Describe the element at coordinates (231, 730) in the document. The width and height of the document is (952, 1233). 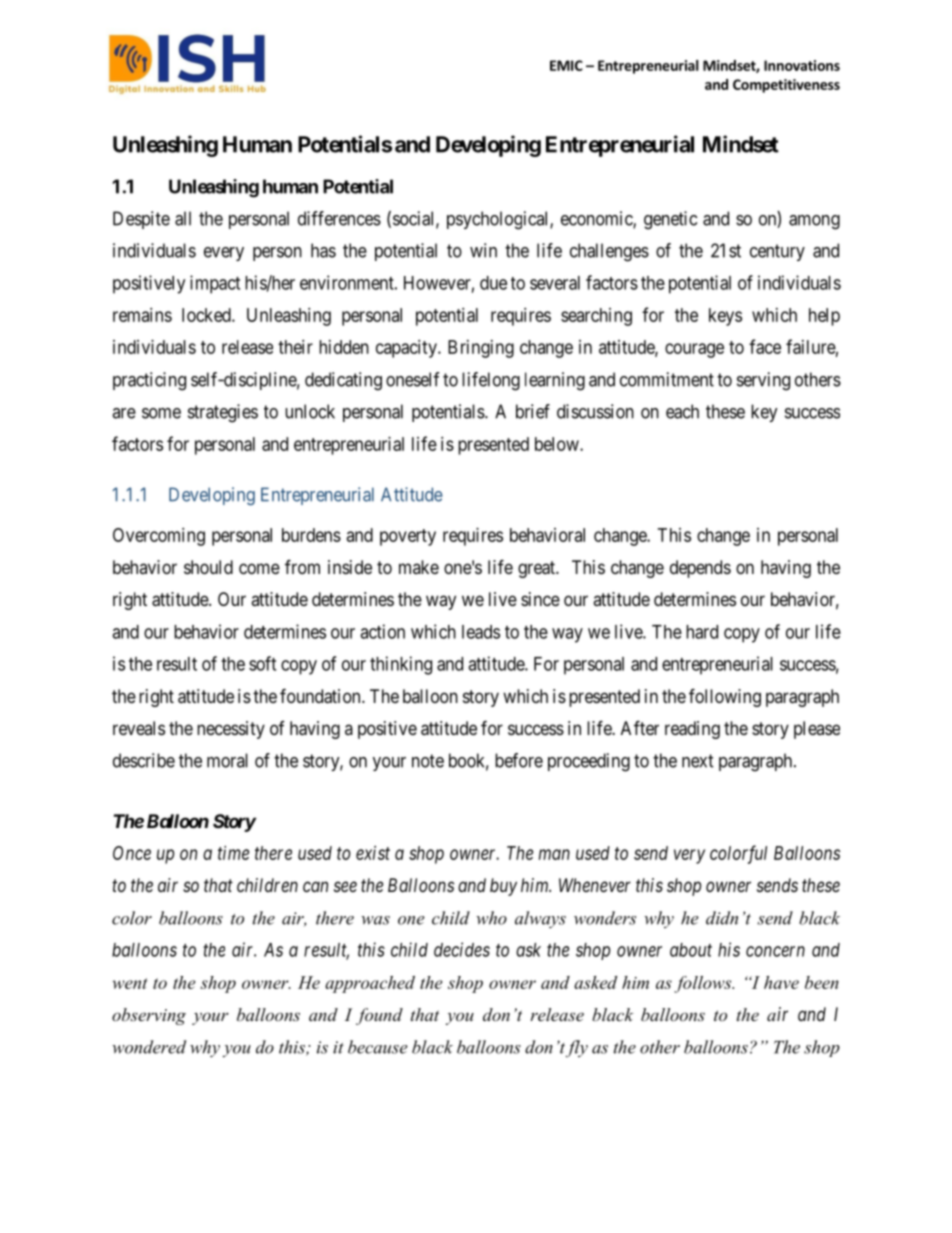
I see `necessity` at that location.
